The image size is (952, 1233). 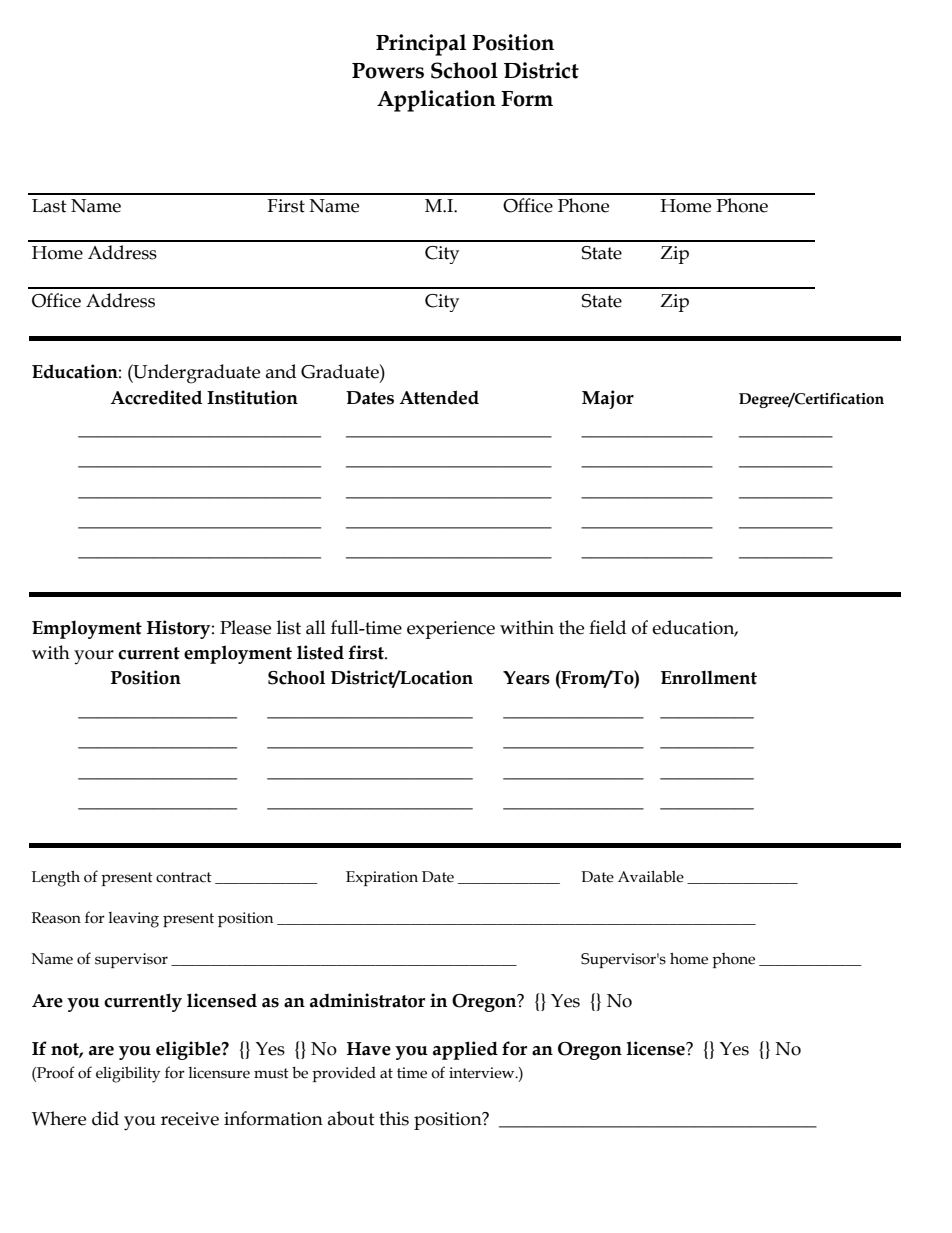 What do you see at coordinates (382, 878) in the screenshot?
I see `Expiration` at bounding box center [382, 878].
